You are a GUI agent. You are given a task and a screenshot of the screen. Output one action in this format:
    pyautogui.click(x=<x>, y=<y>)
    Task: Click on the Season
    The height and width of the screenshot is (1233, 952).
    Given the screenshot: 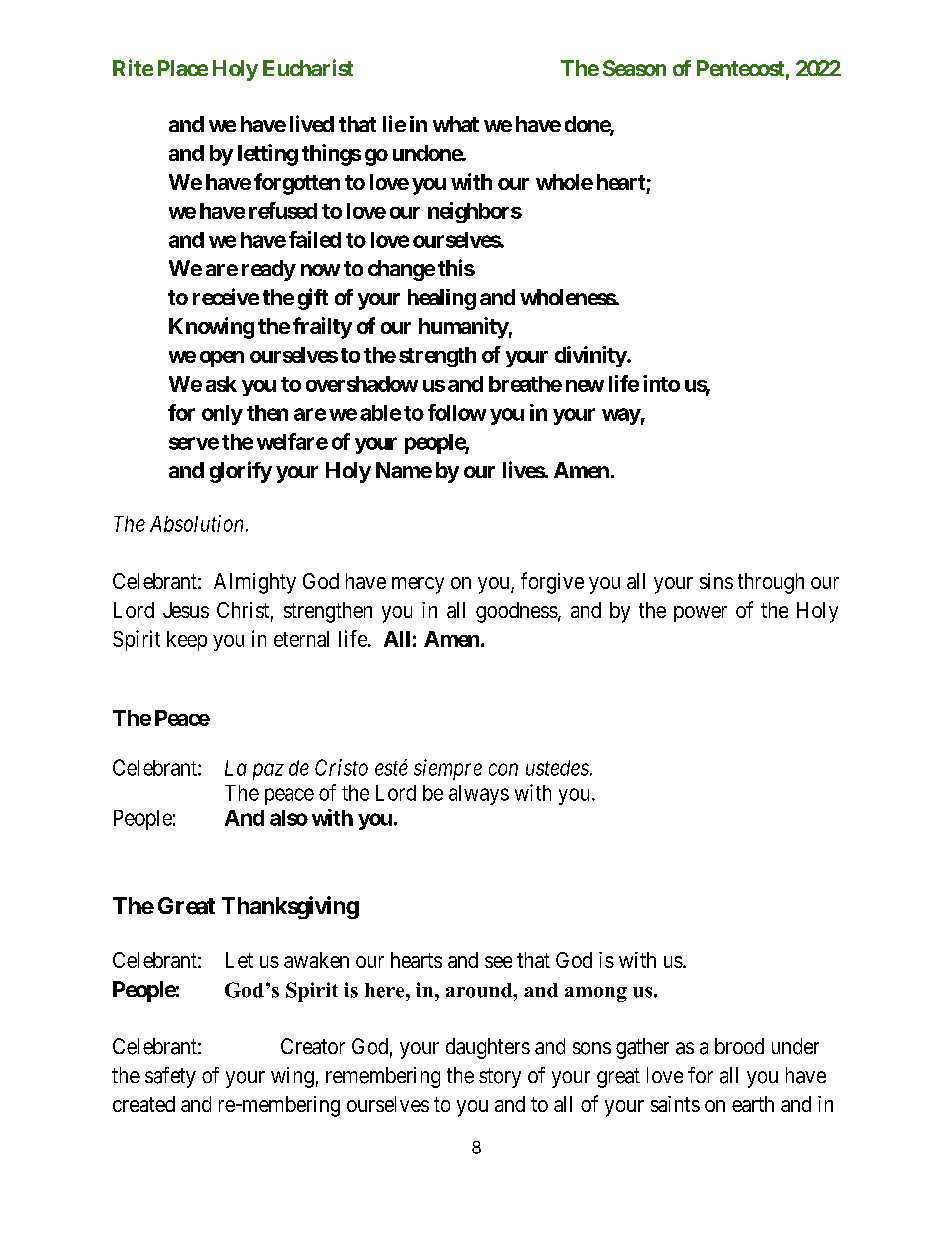 What is the action you would take?
    pyautogui.click(x=634, y=68)
